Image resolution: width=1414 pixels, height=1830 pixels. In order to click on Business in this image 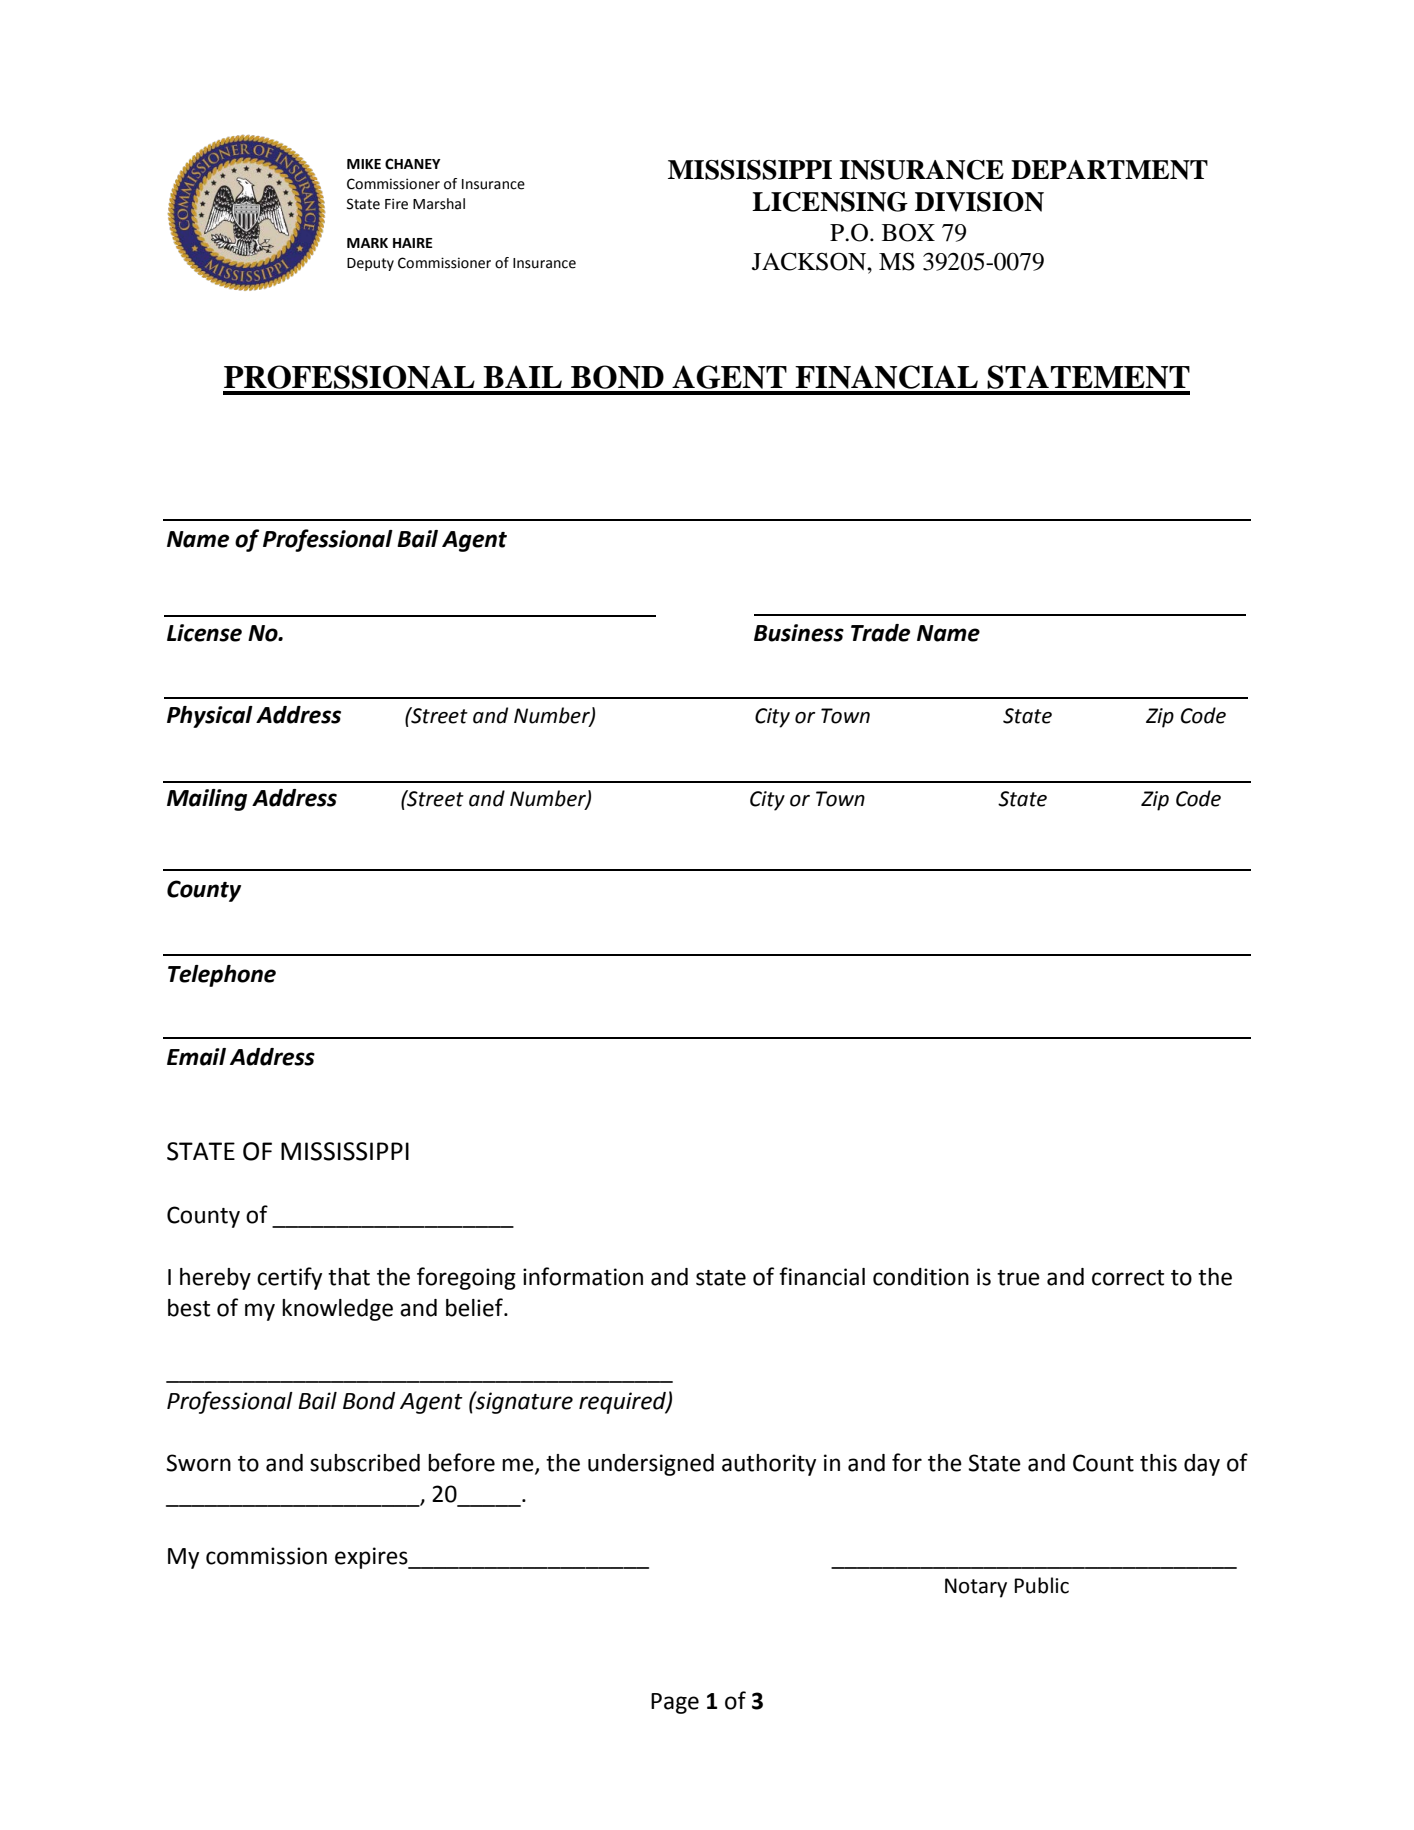, I will do `click(799, 633)`.
